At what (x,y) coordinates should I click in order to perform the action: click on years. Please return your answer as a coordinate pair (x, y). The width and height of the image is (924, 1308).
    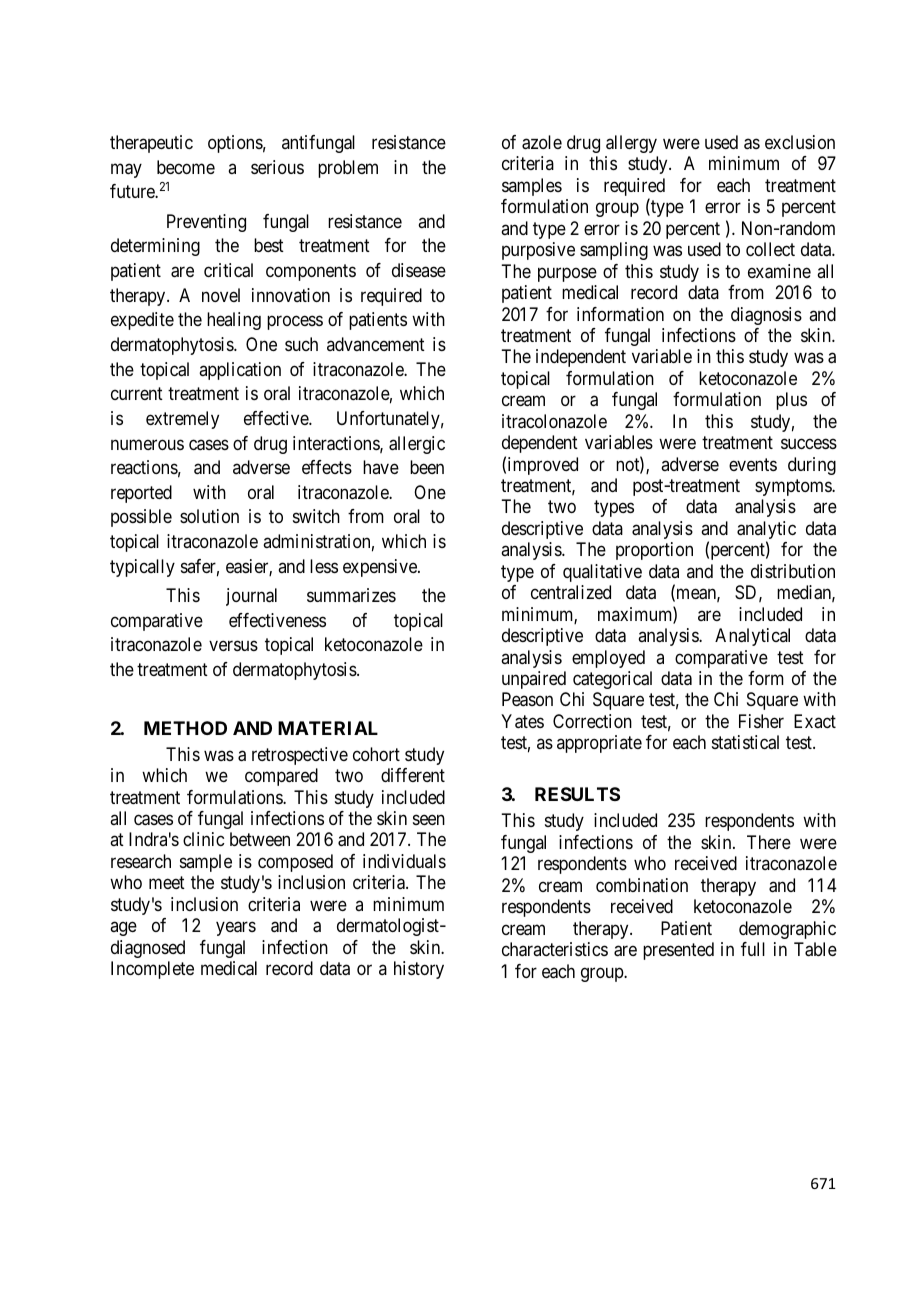
    Looking at the image, I should click on (236, 929).
